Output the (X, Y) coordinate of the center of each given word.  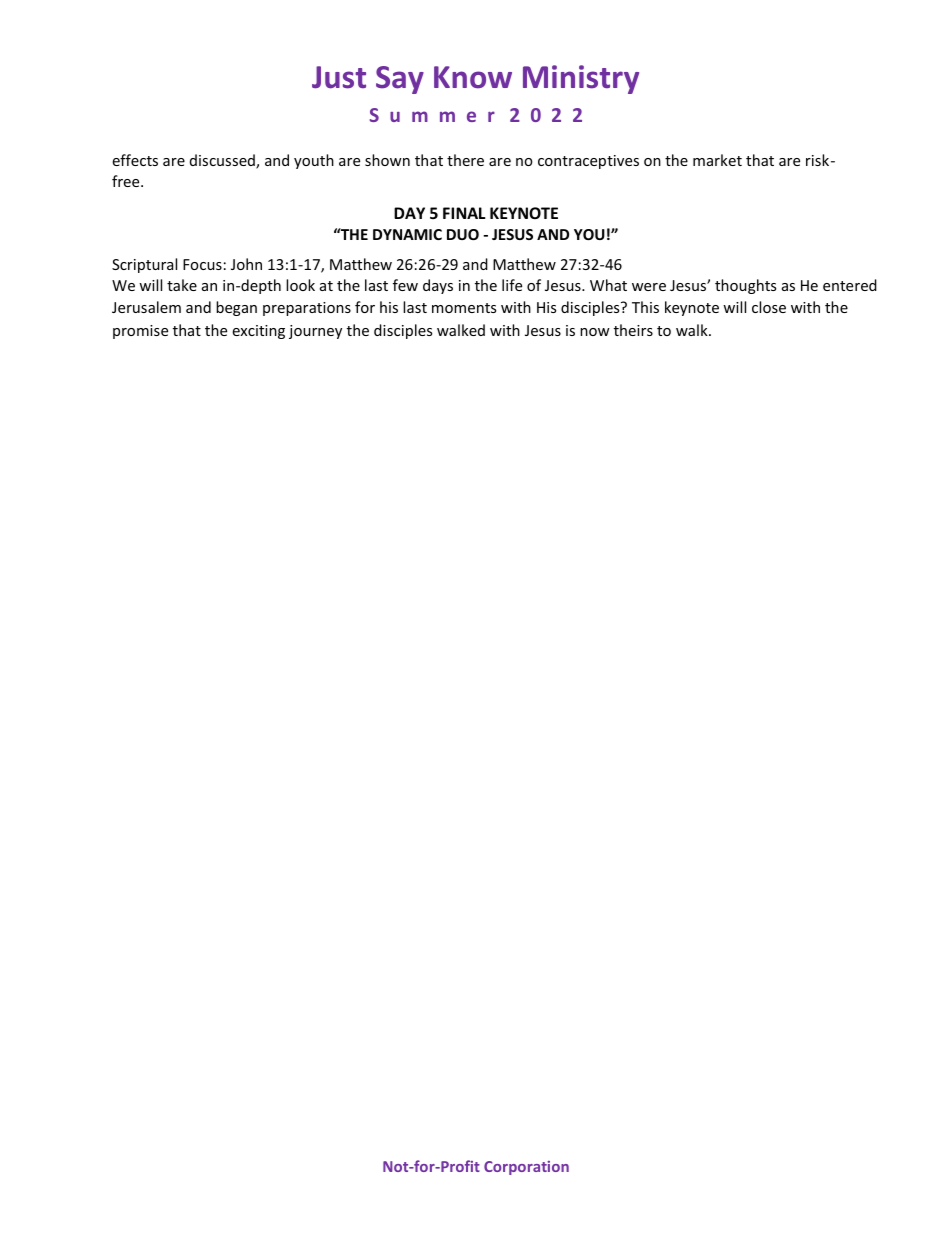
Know (473, 77)
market (717, 160)
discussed (223, 161)
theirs (633, 330)
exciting (258, 332)
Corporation (526, 1168)
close (769, 307)
